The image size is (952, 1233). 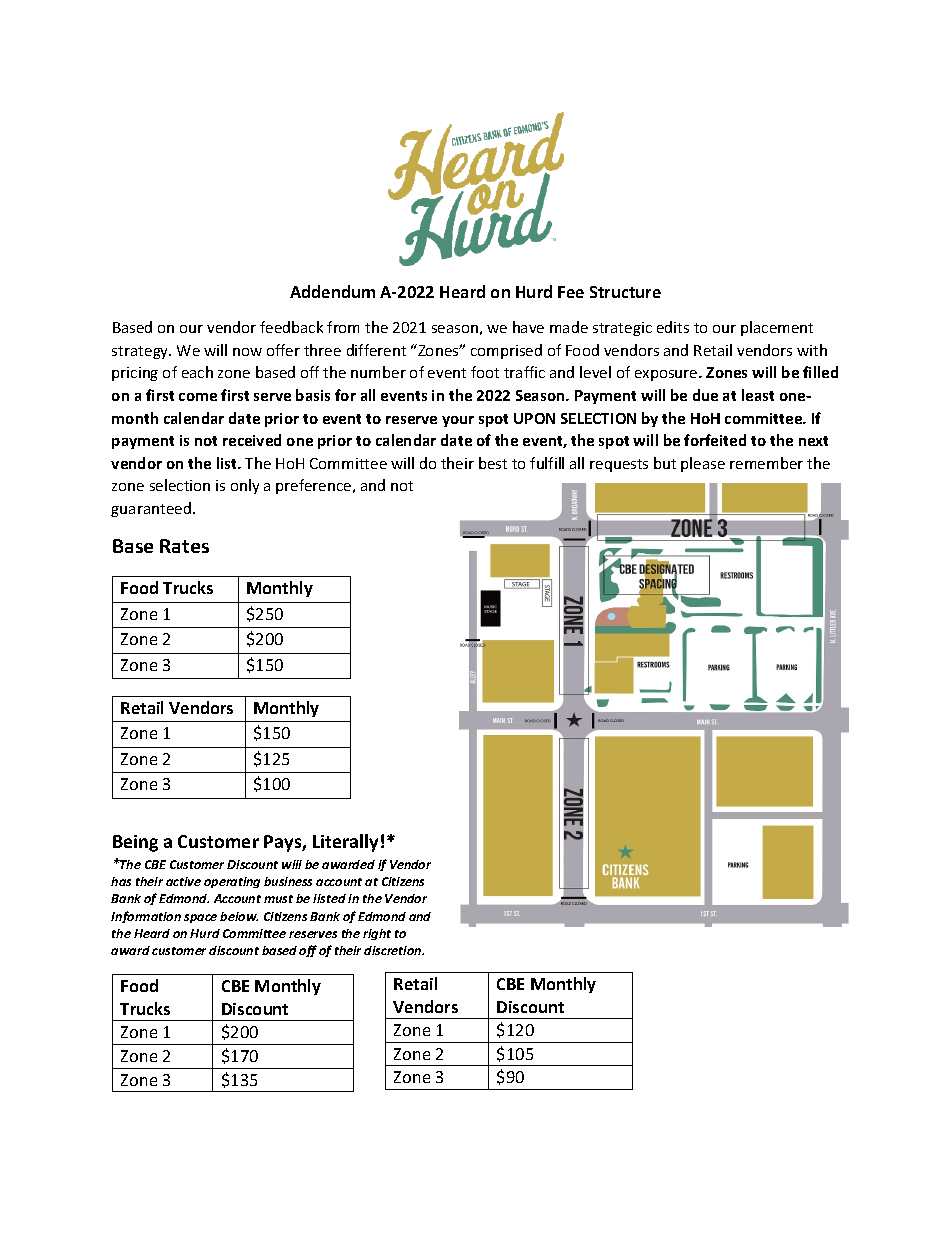 What do you see at coordinates (135, 843) in the document?
I see `Being` at bounding box center [135, 843].
